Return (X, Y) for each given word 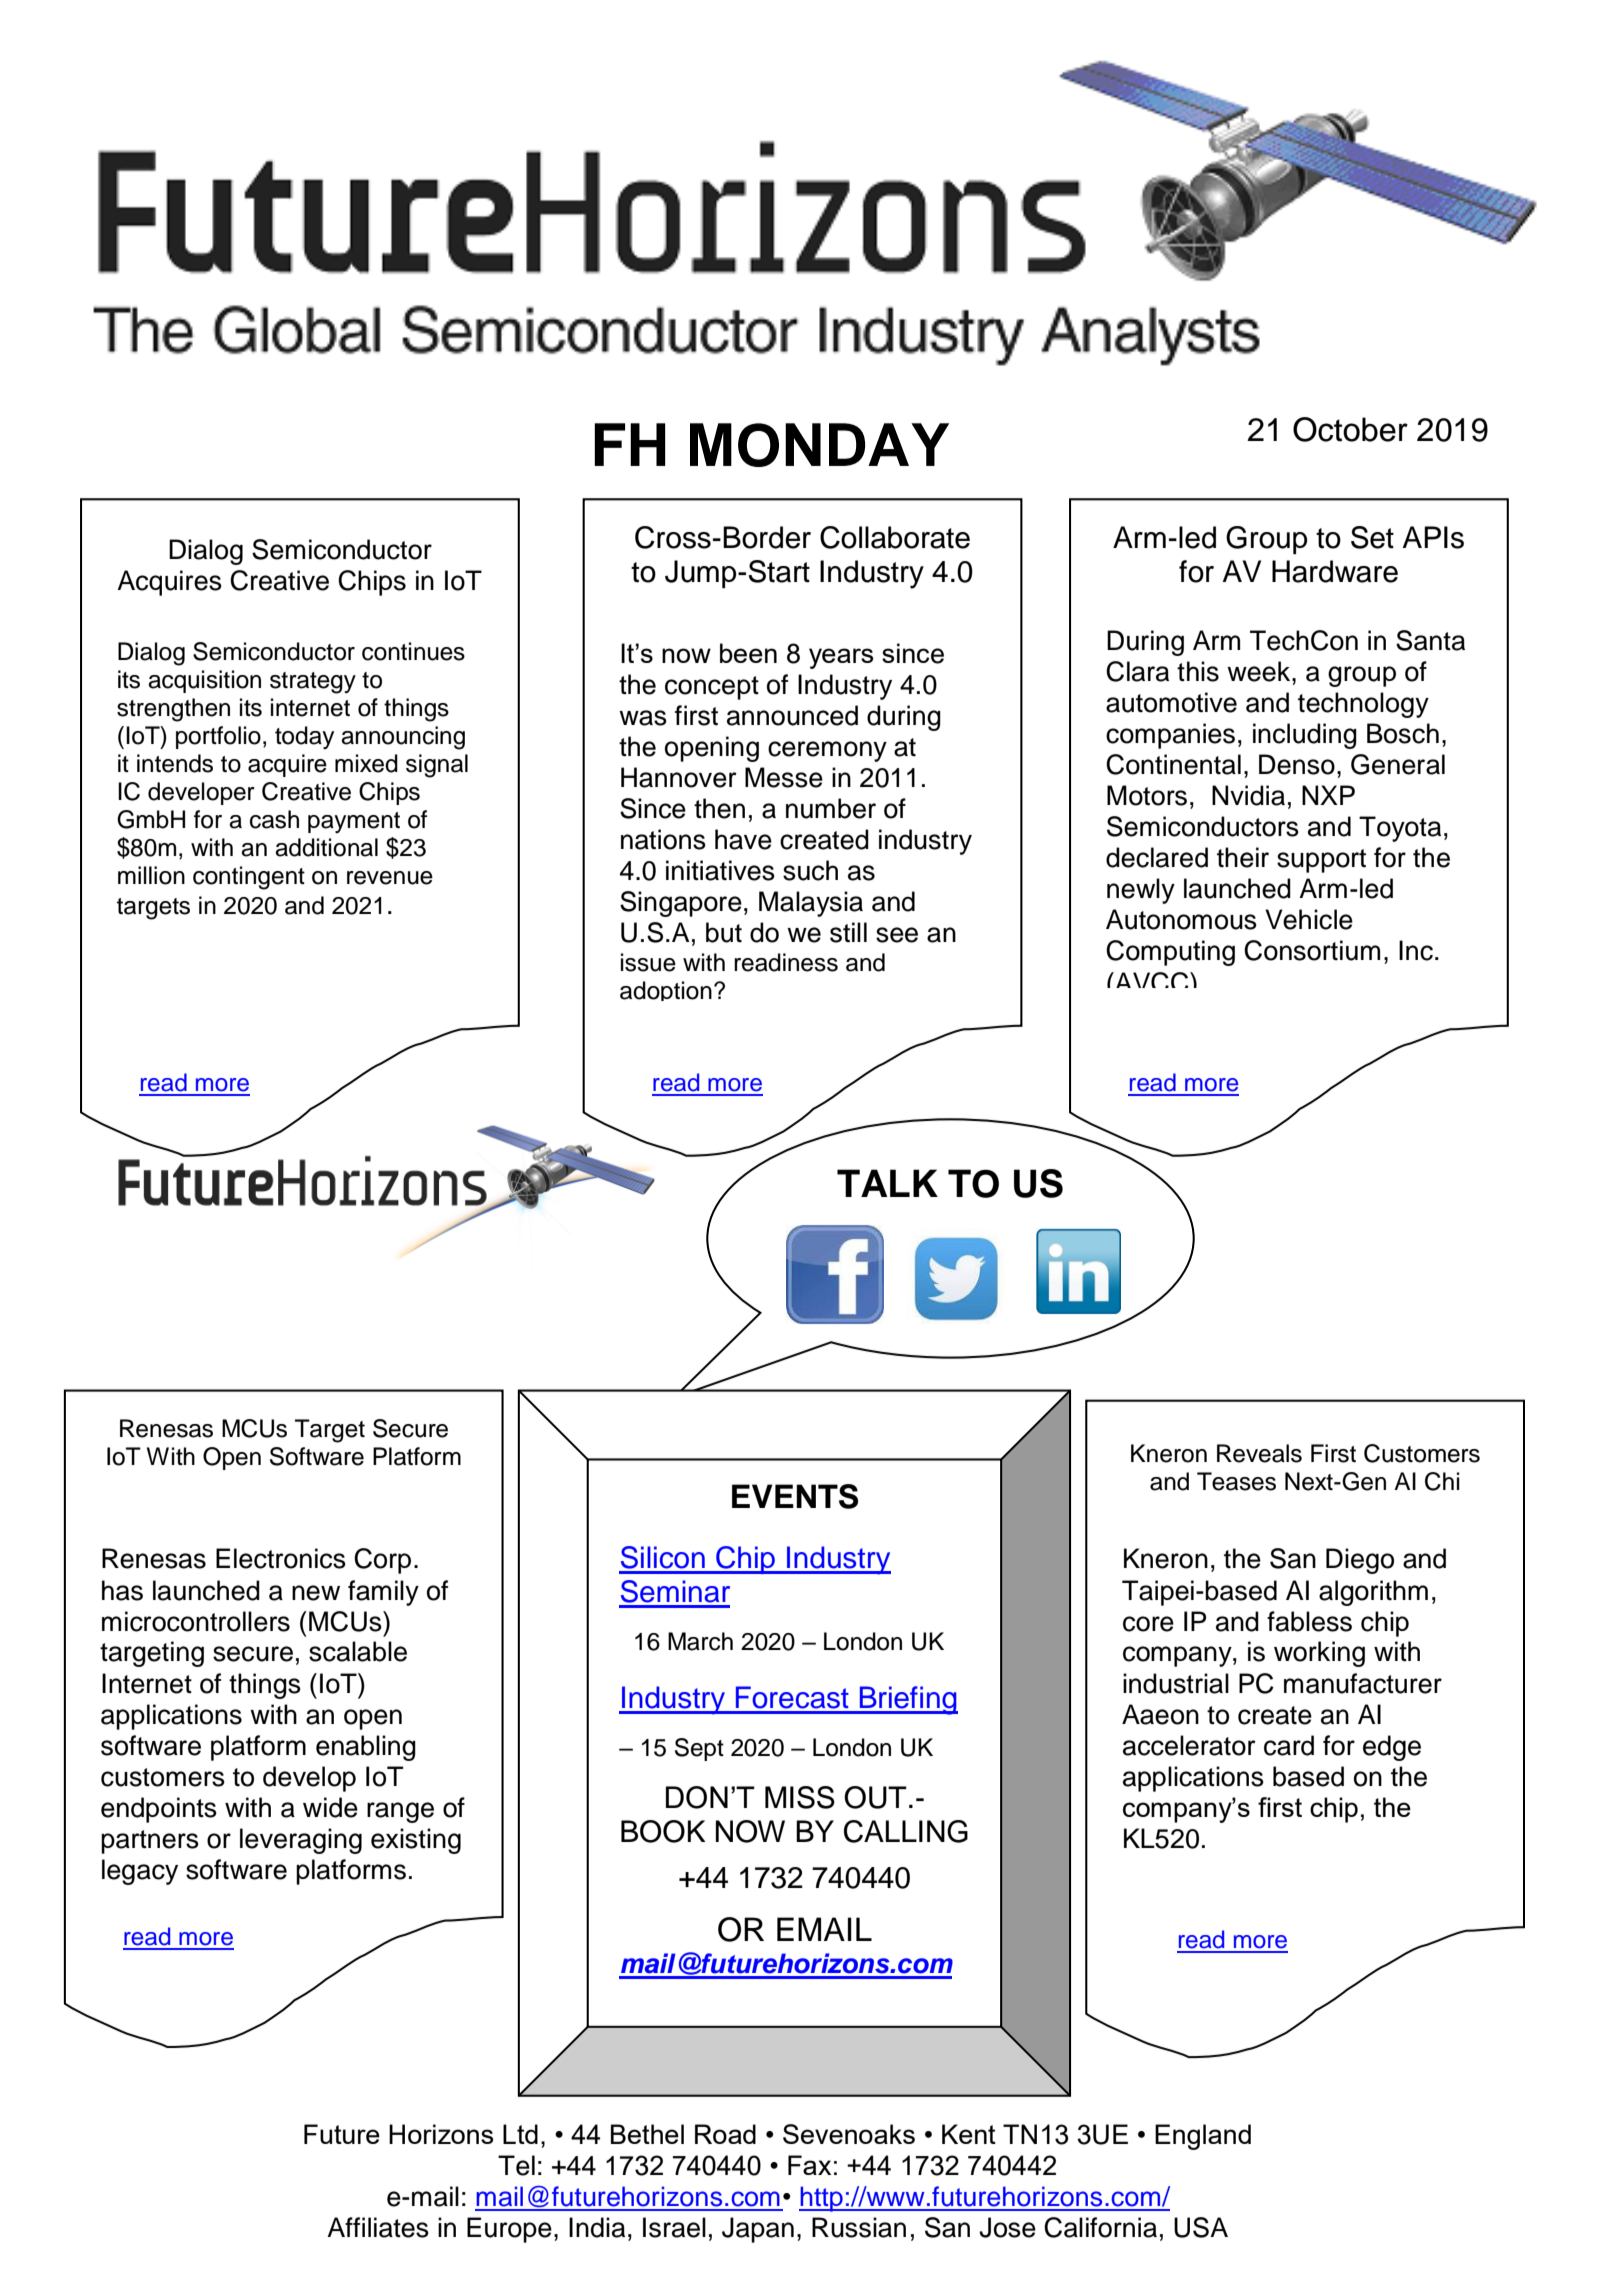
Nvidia (1248, 795)
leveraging (301, 1841)
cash (274, 819)
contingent (249, 878)
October (1350, 429)
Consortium (1312, 950)
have (743, 839)
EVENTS (795, 1496)
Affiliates (378, 2227)
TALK (887, 1183)
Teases (1236, 1481)
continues (413, 651)
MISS (800, 1797)
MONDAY (819, 445)
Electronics (281, 1558)
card (1289, 1745)
